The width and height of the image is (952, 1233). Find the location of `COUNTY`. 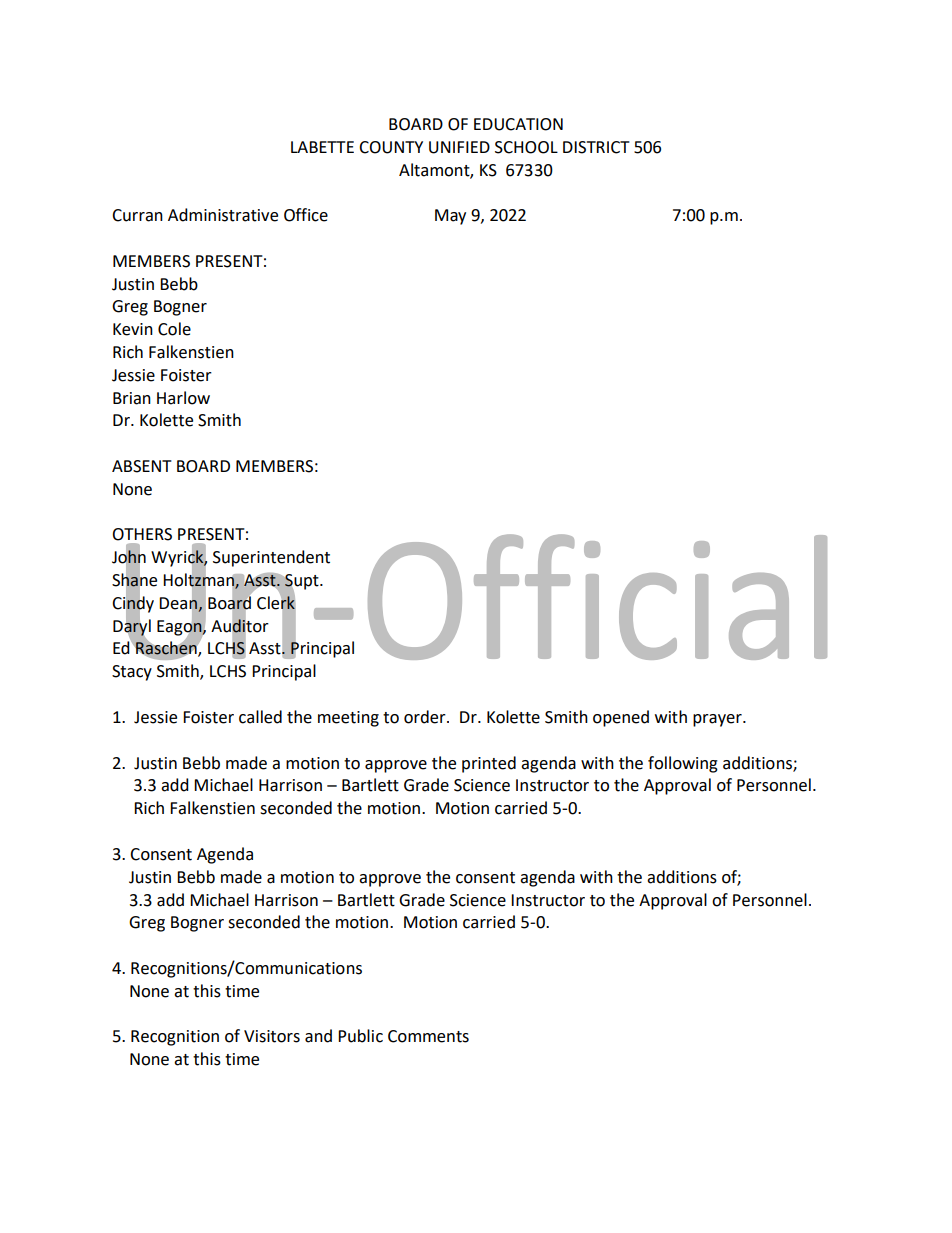

COUNTY is located at coordinates (391, 147).
